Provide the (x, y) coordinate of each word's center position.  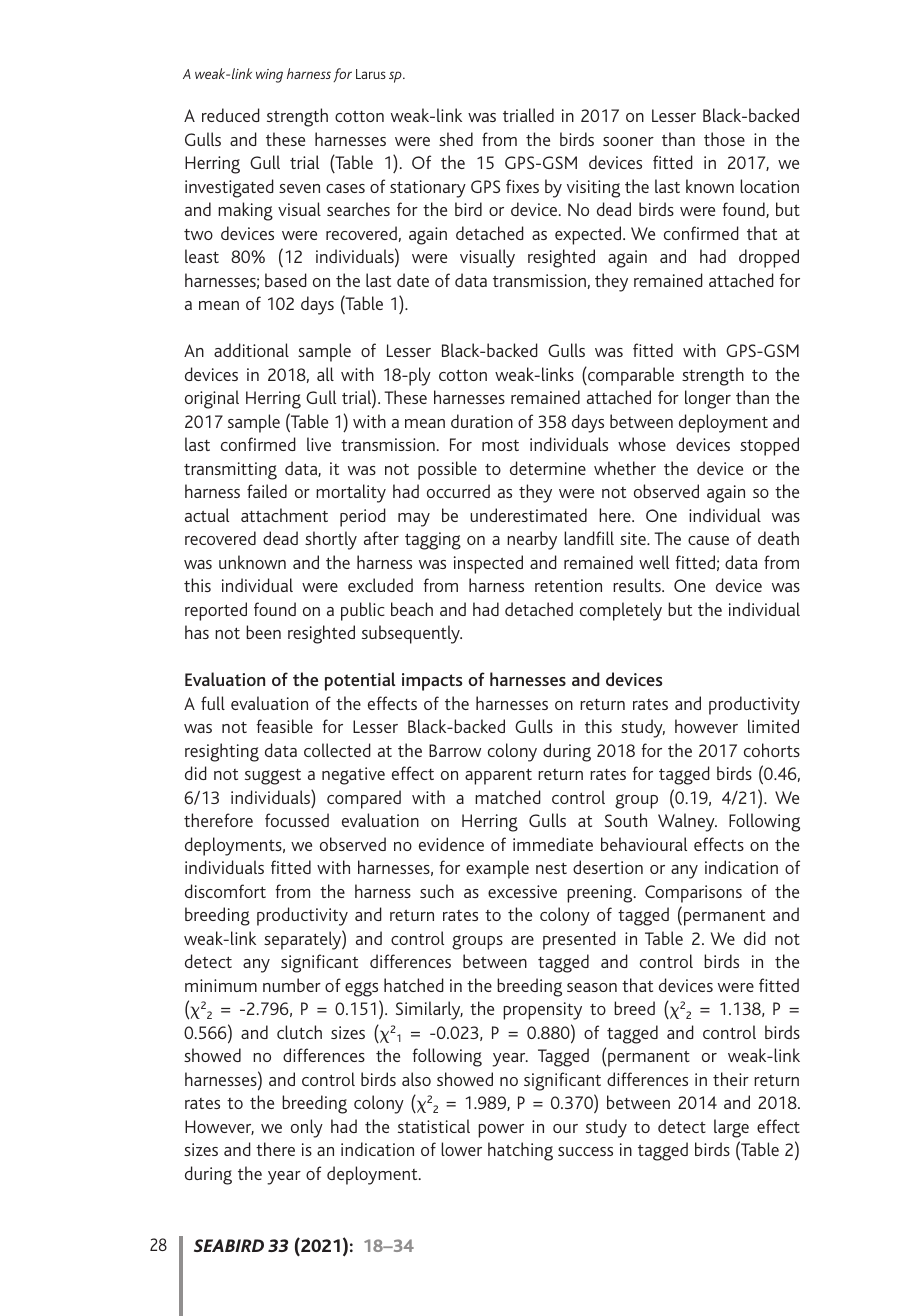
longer (708, 399)
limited (773, 726)
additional (251, 350)
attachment (284, 515)
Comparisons (693, 894)
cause (708, 540)
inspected (488, 564)
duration (482, 421)
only (307, 1128)
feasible (284, 726)
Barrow (455, 750)
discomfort (225, 891)
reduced (231, 115)
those (724, 139)
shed (456, 139)
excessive (522, 891)
